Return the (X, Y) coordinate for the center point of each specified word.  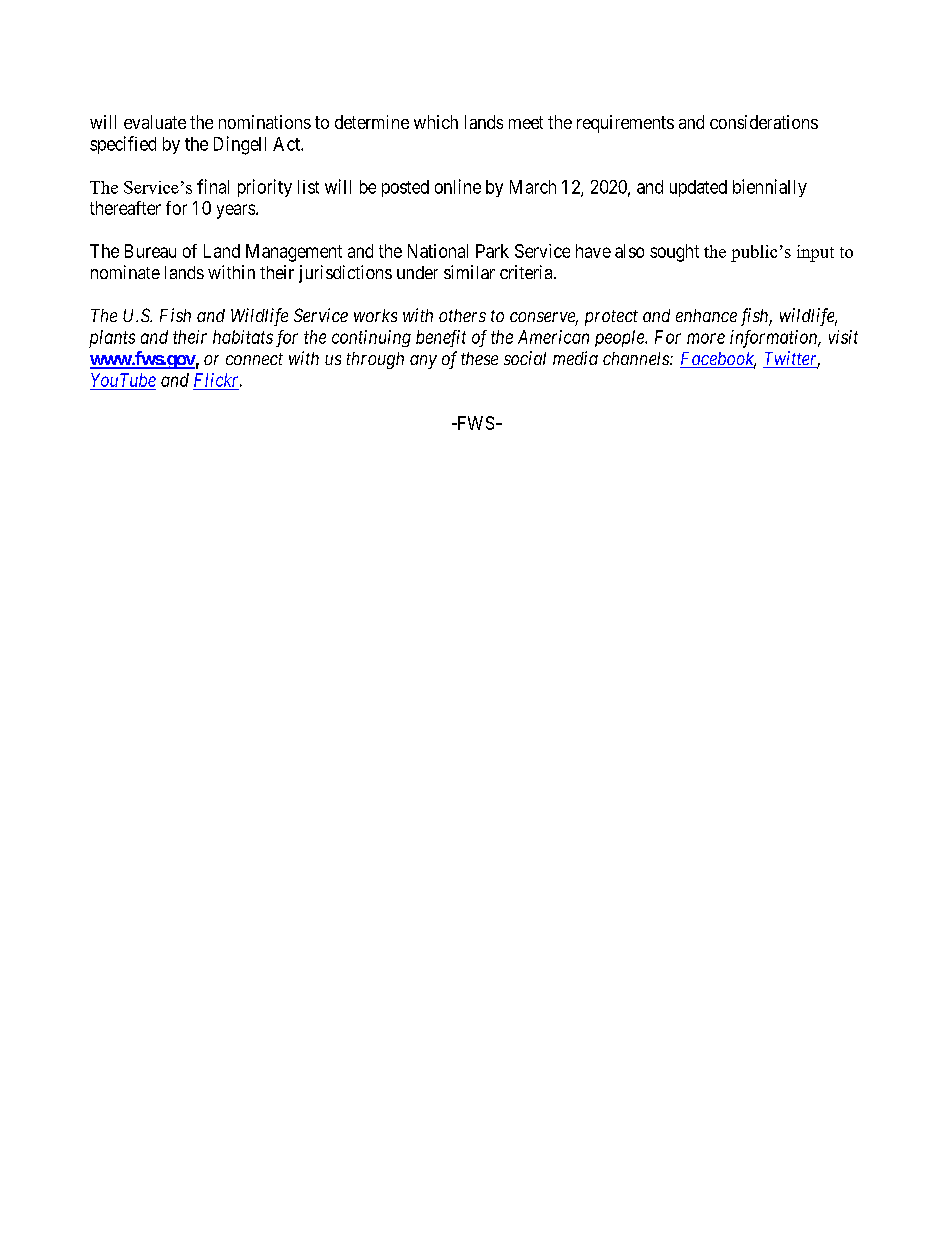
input (815, 253)
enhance (706, 315)
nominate (125, 272)
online (458, 186)
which (436, 122)
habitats (243, 337)
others (462, 315)
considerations (764, 122)
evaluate (155, 122)
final (213, 186)
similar (469, 272)
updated (698, 188)
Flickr (218, 380)
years (236, 211)
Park (492, 251)
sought (674, 253)
